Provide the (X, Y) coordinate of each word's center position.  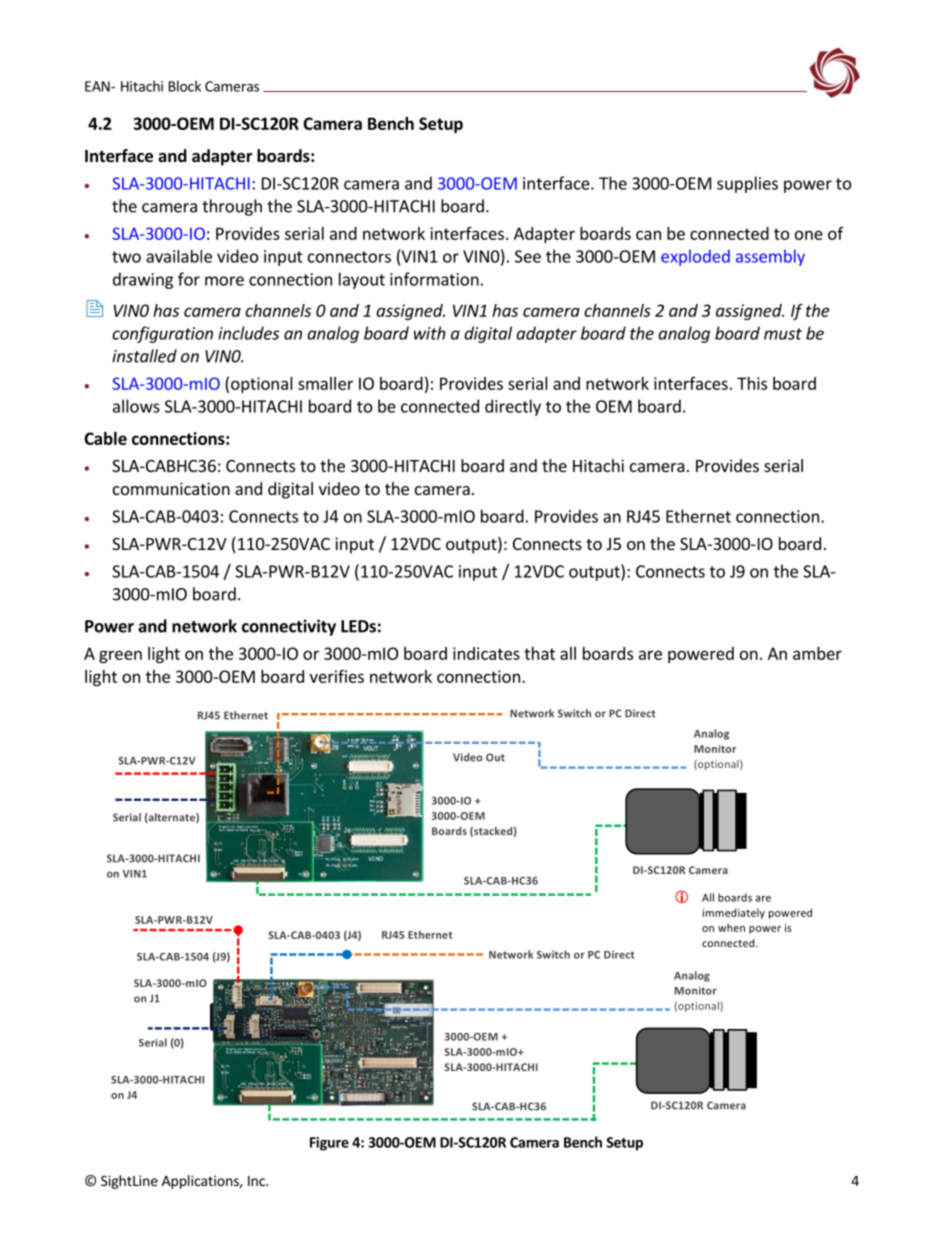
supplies (747, 184)
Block (185, 86)
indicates (486, 653)
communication (171, 488)
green (120, 656)
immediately (734, 913)
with (430, 333)
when (731, 927)
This (752, 383)
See (528, 256)
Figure (329, 1144)
